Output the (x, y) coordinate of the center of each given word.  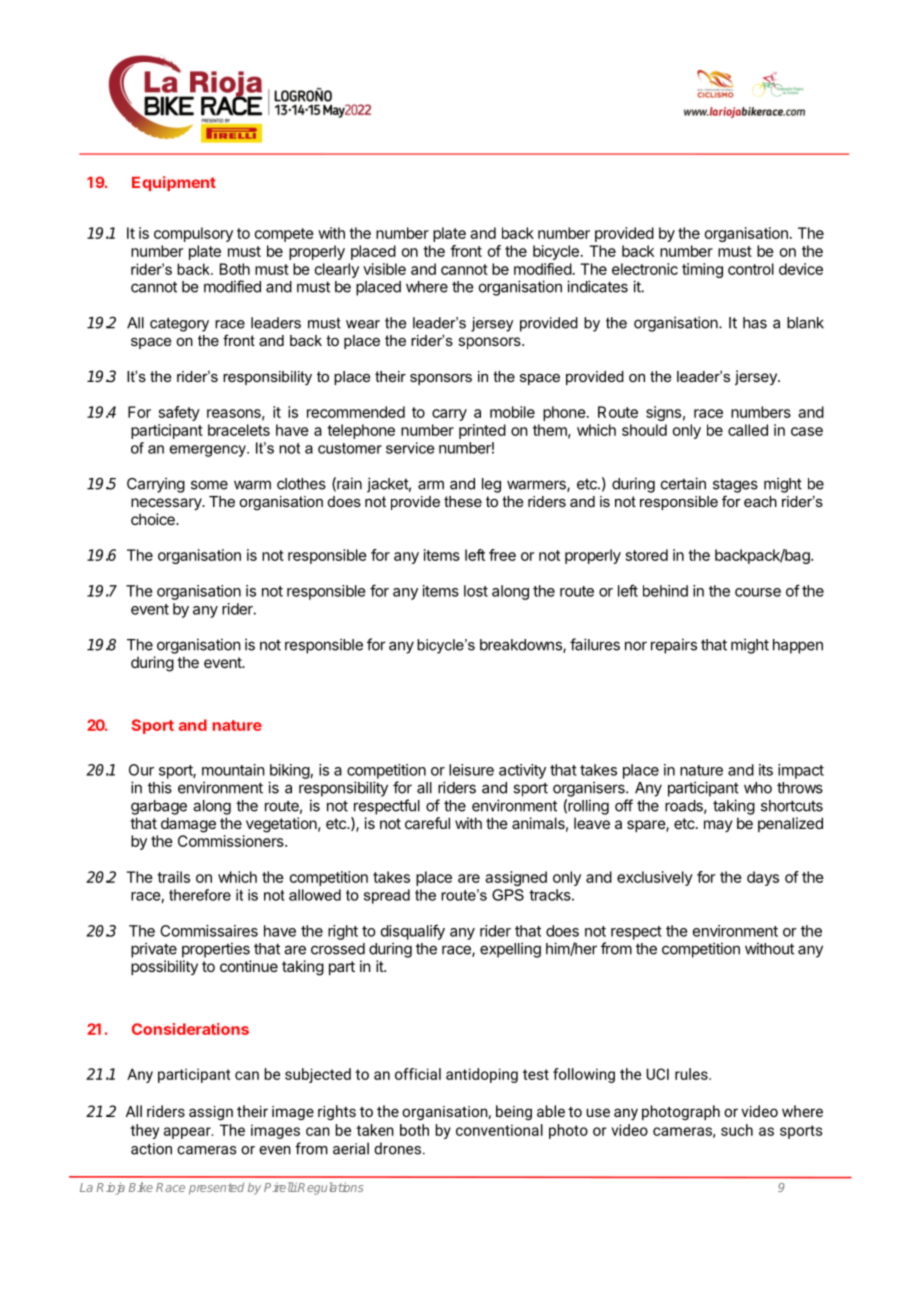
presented (216, 1188)
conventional (499, 1130)
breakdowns (522, 646)
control (751, 269)
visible (384, 269)
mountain (233, 770)
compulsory (193, 234)
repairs (674, 646)
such (737, 1130)
